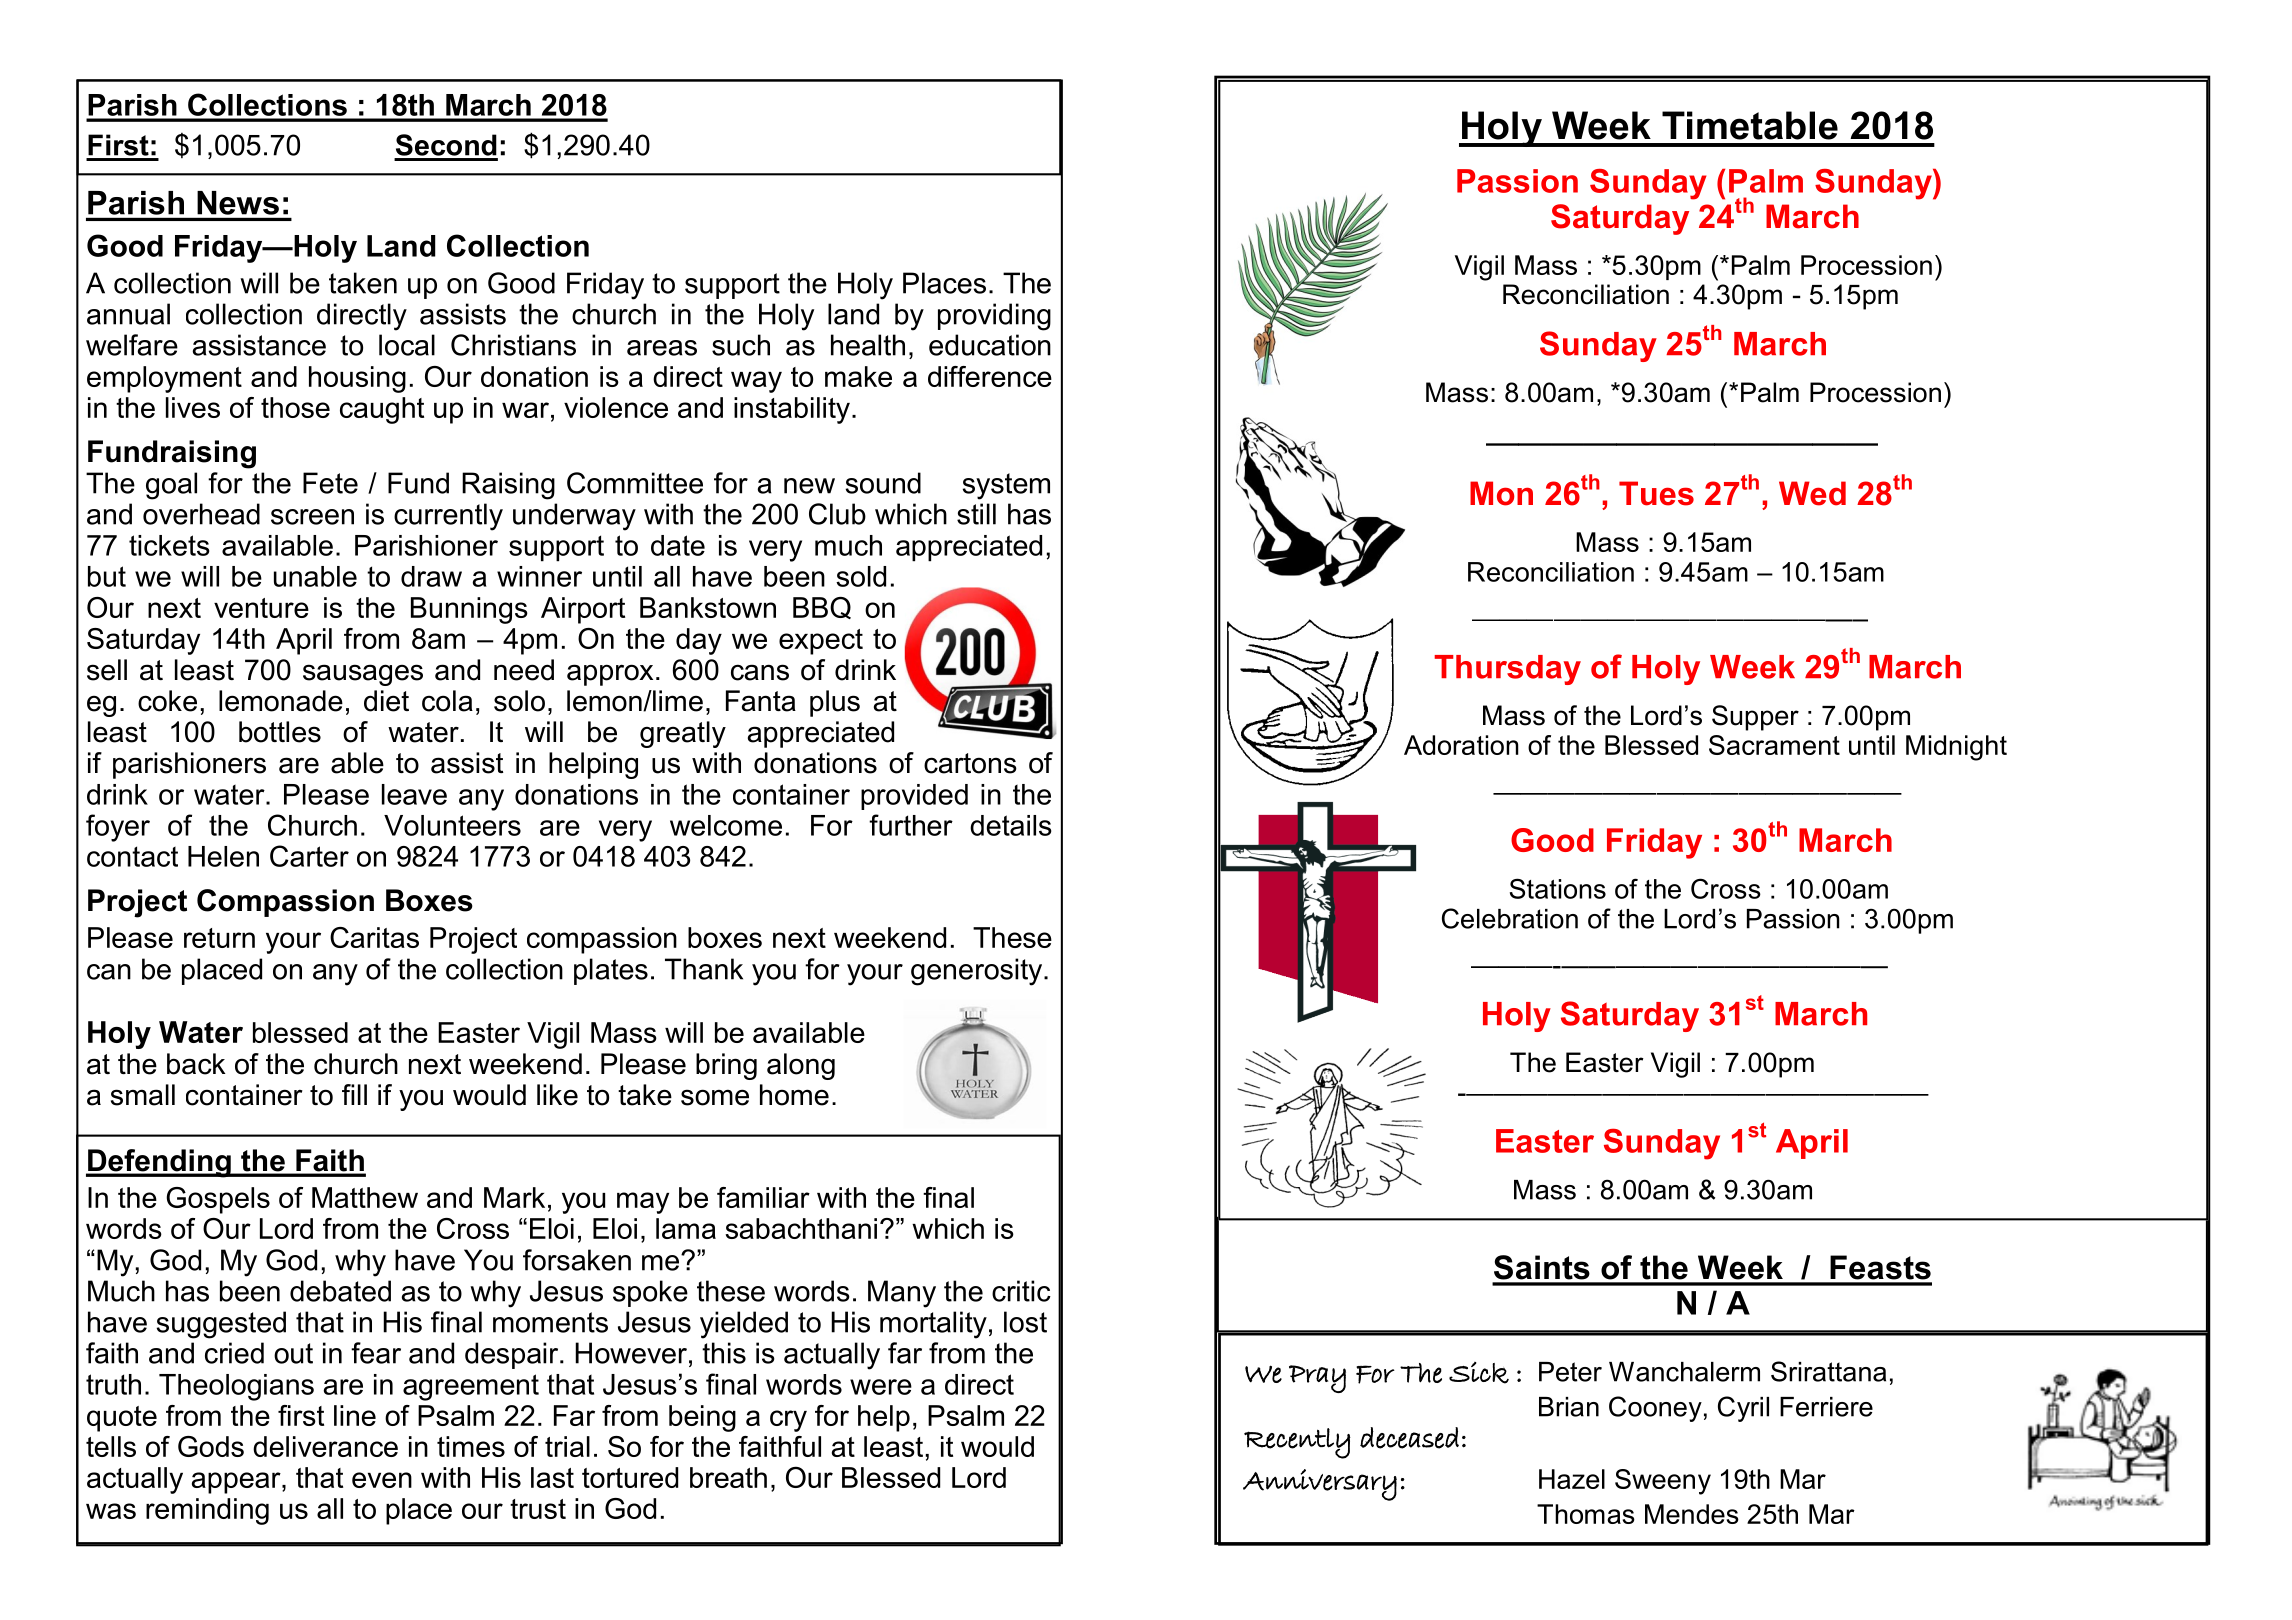 Image resolution: width=2292 pixels, height=1620 pixels. Describe the element at coordinates (312, 517) in the screenshot. I see `screen` at that location.
